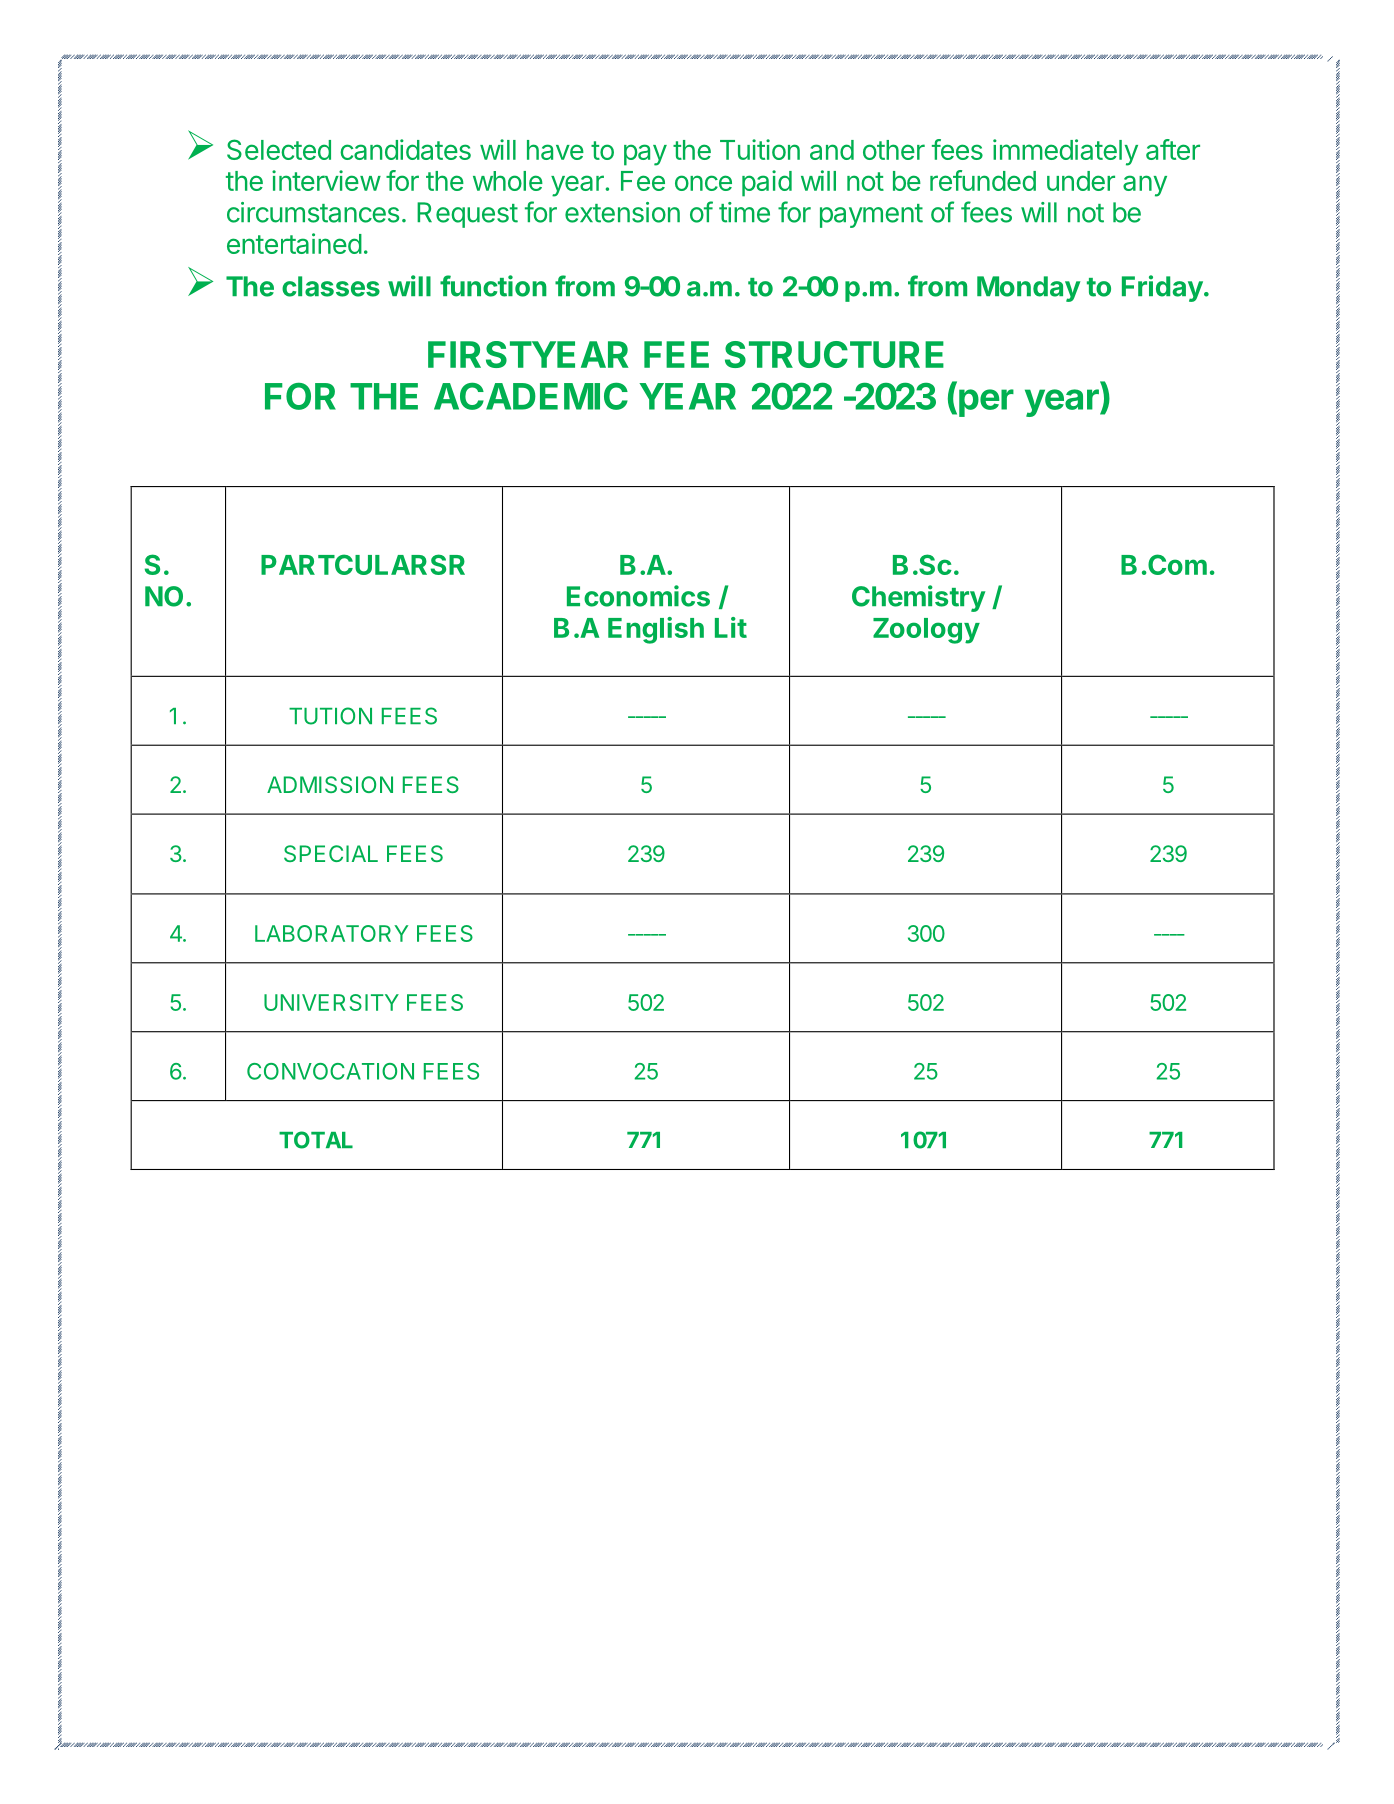 The image size is (1394, 1804). I want to click on ADMISSION, so click(330, 784).
